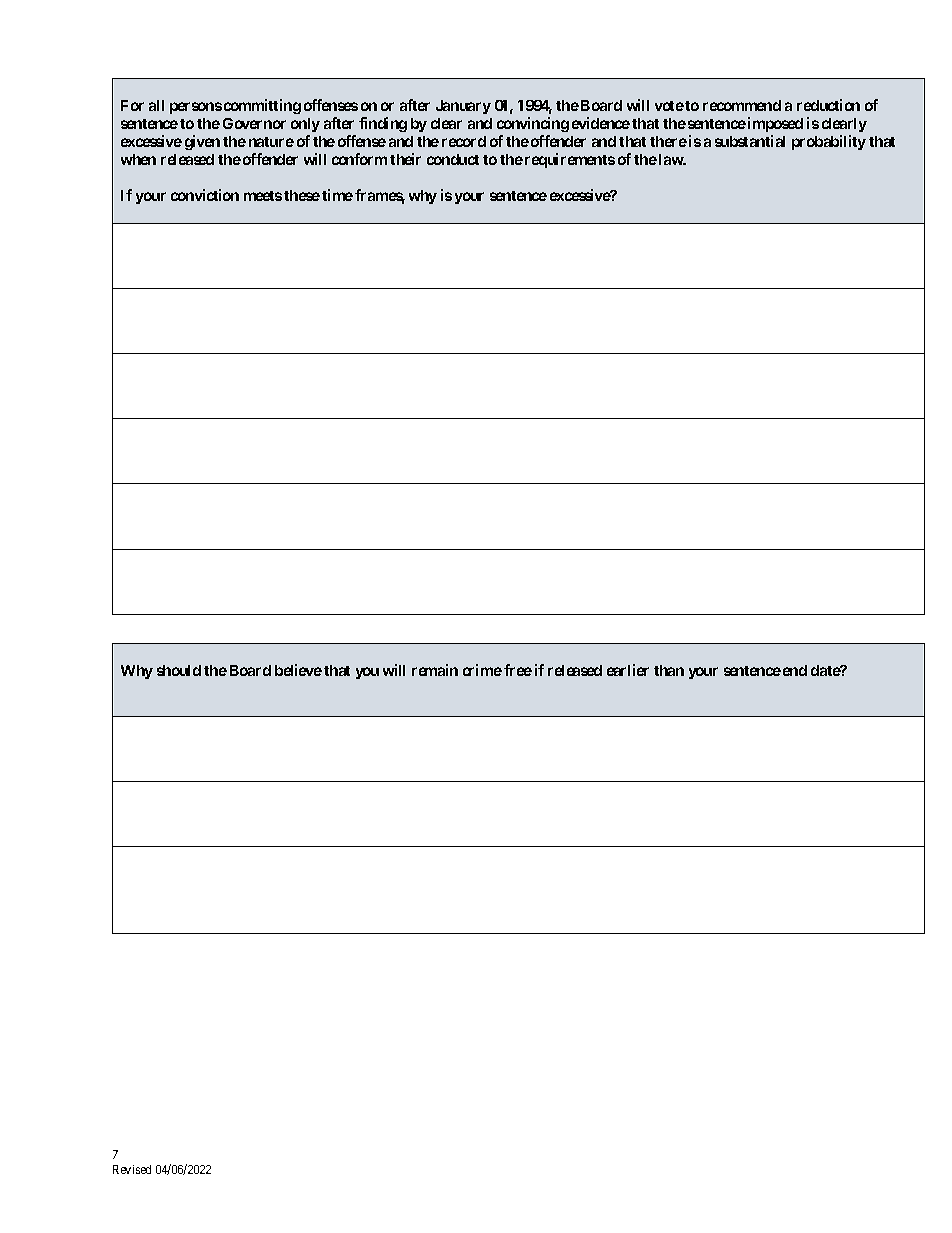 The image size is (952, 1233). What do you see at coordinates (464, 141) in the document?
I see `record` at bounding box center [464, 141].
